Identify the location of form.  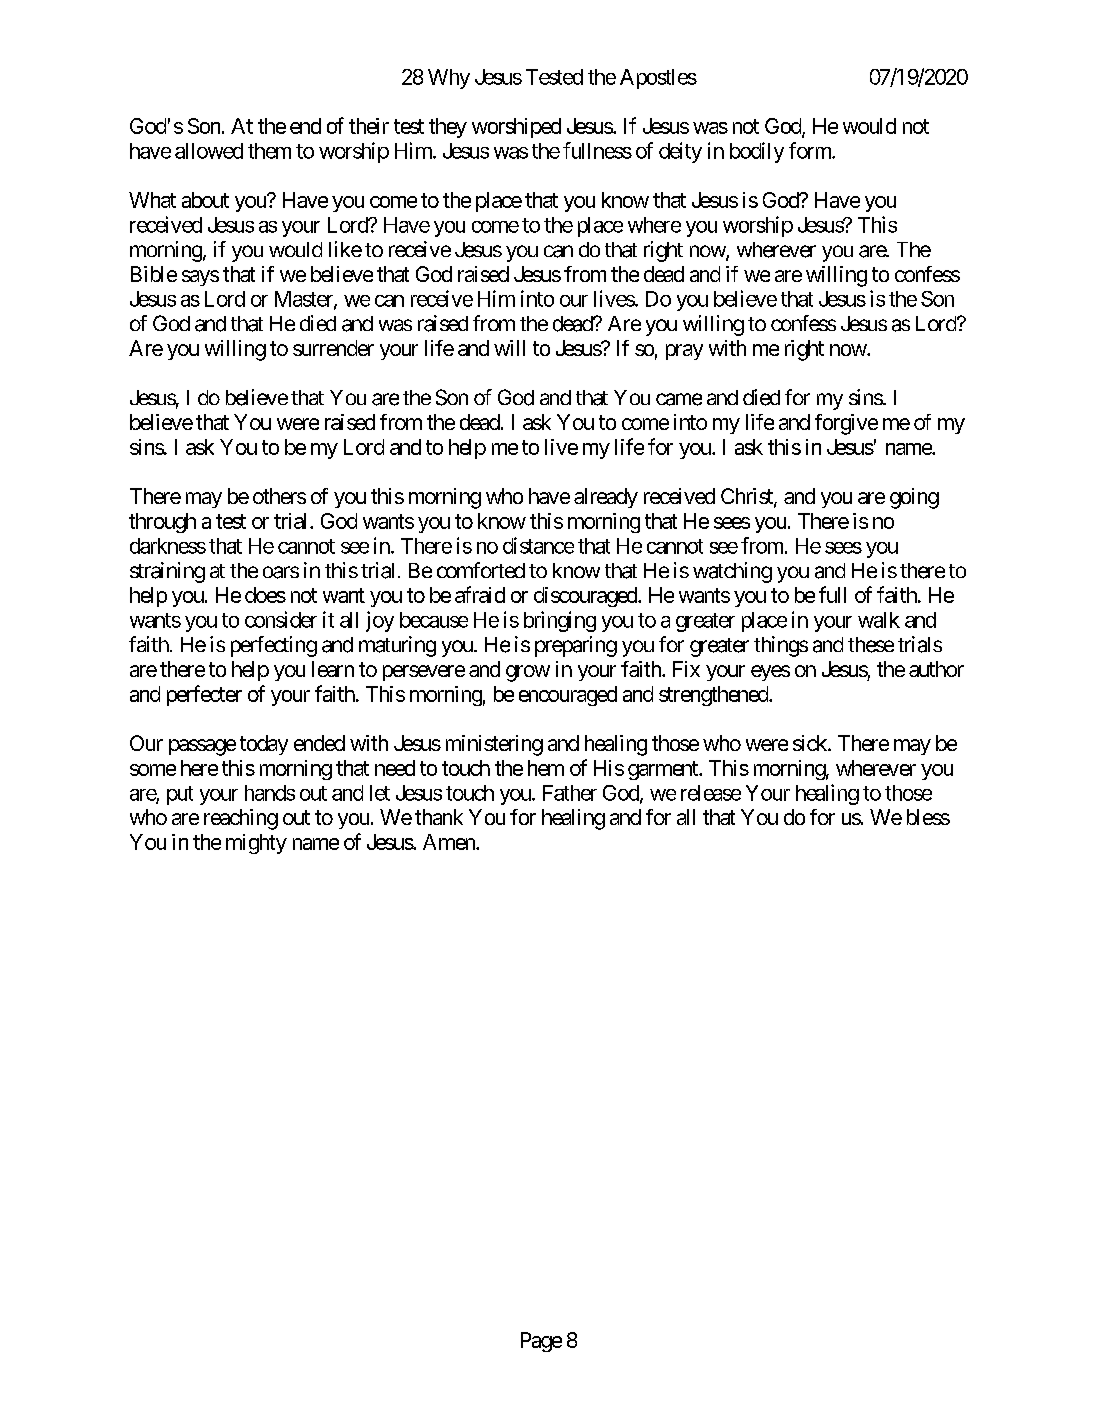
(811, 150).
